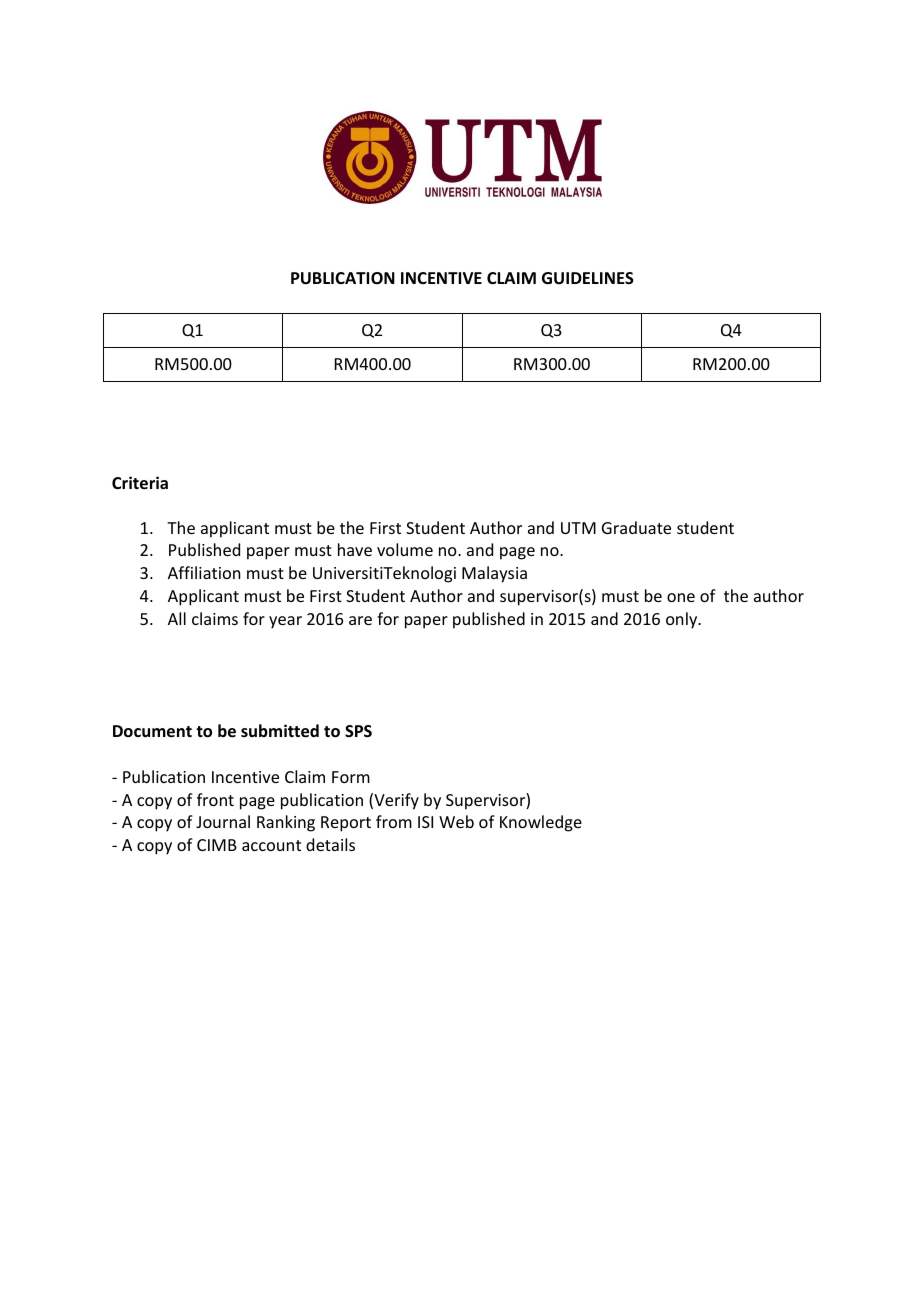 The width and height of the image is (924, 1307). What do you see at coordinates (177, 618) in the image?
I see `All` at bounding box center [177, 618].
